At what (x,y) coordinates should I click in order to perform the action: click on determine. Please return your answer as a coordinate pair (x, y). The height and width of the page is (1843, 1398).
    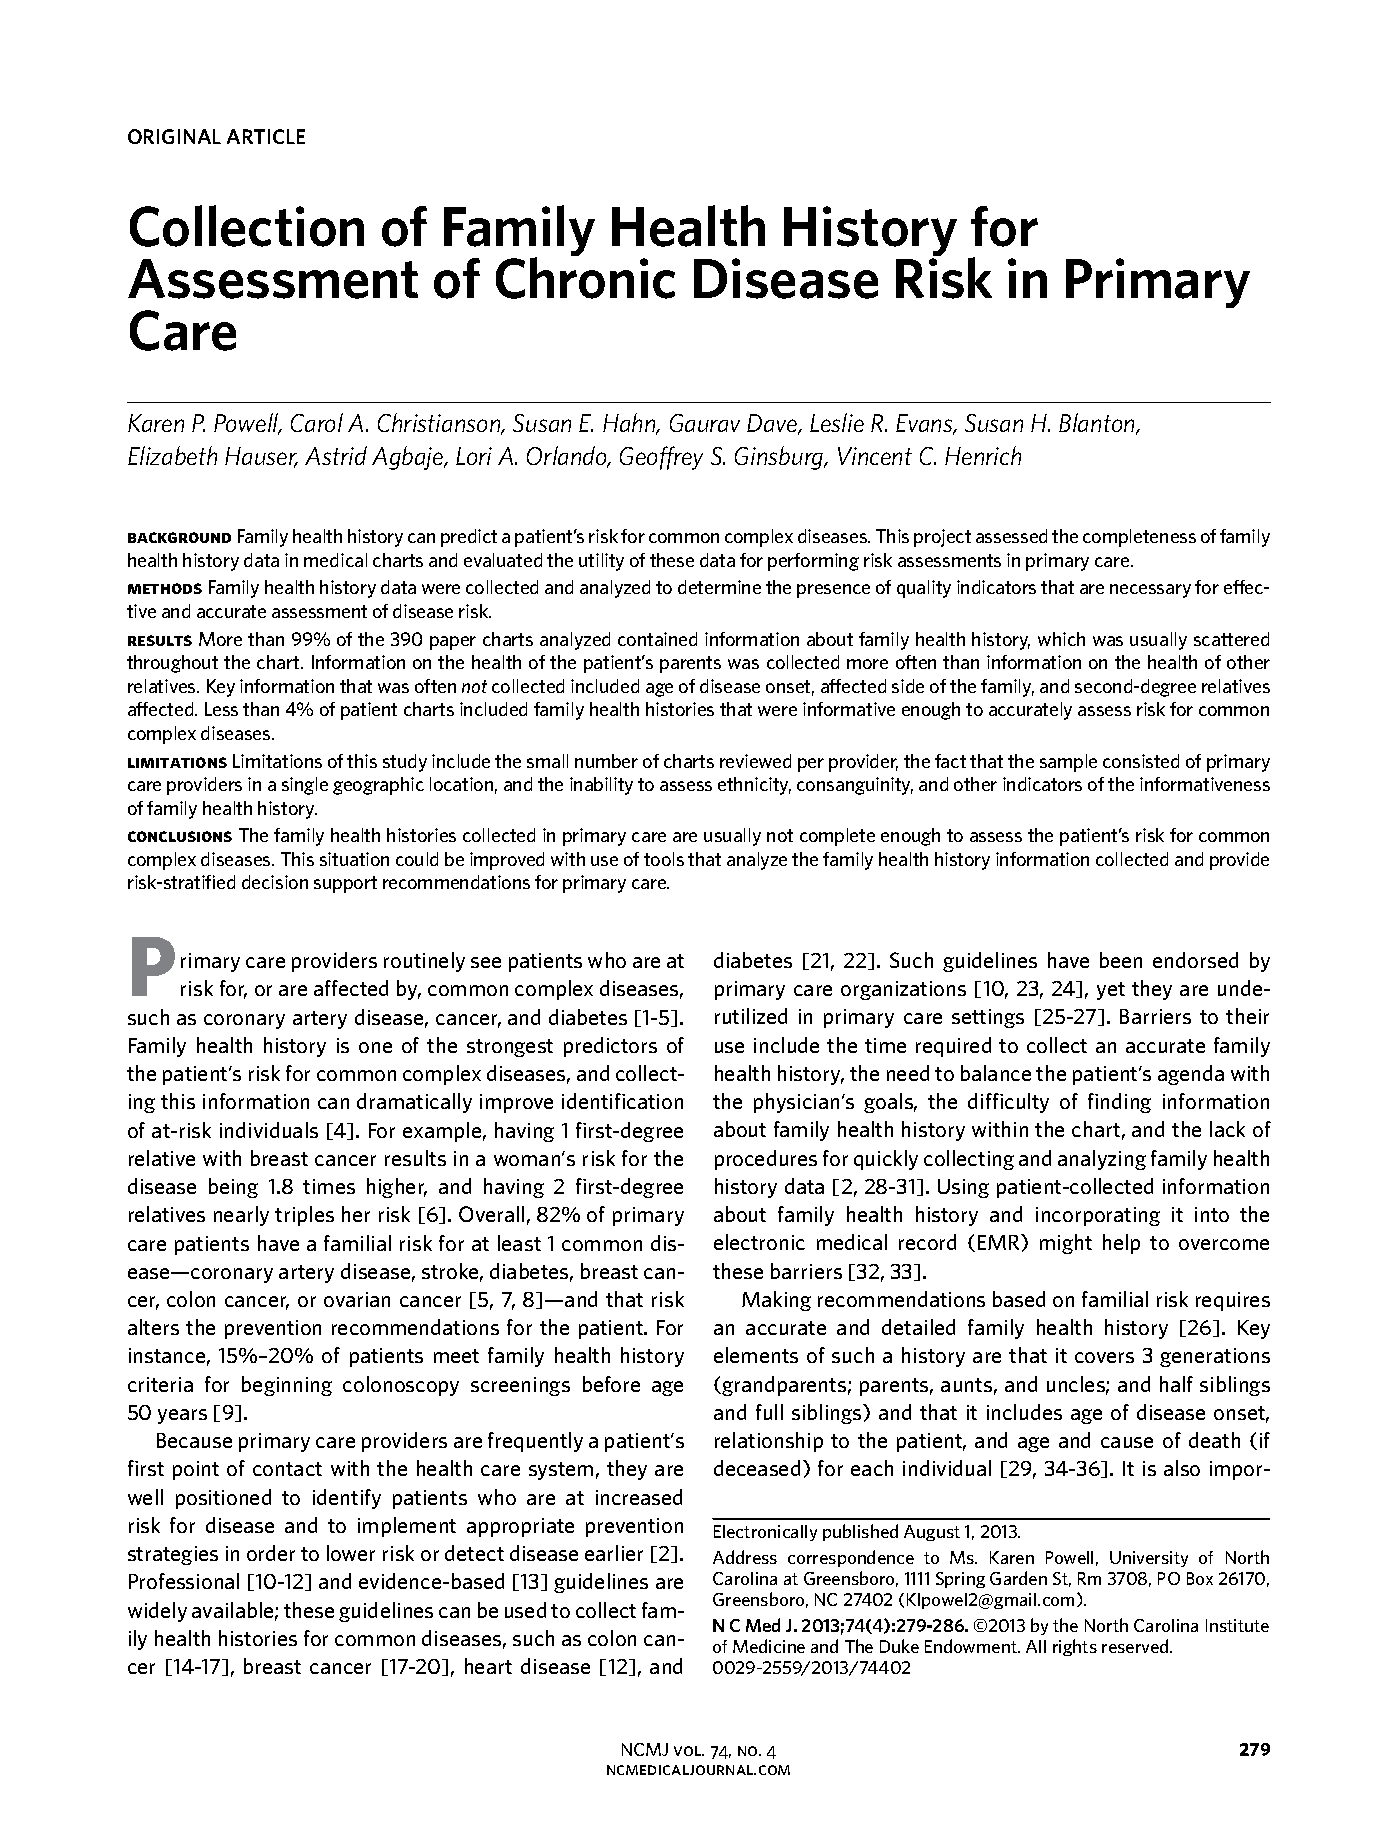
    Looking at the image, I should click on (719, 587).
